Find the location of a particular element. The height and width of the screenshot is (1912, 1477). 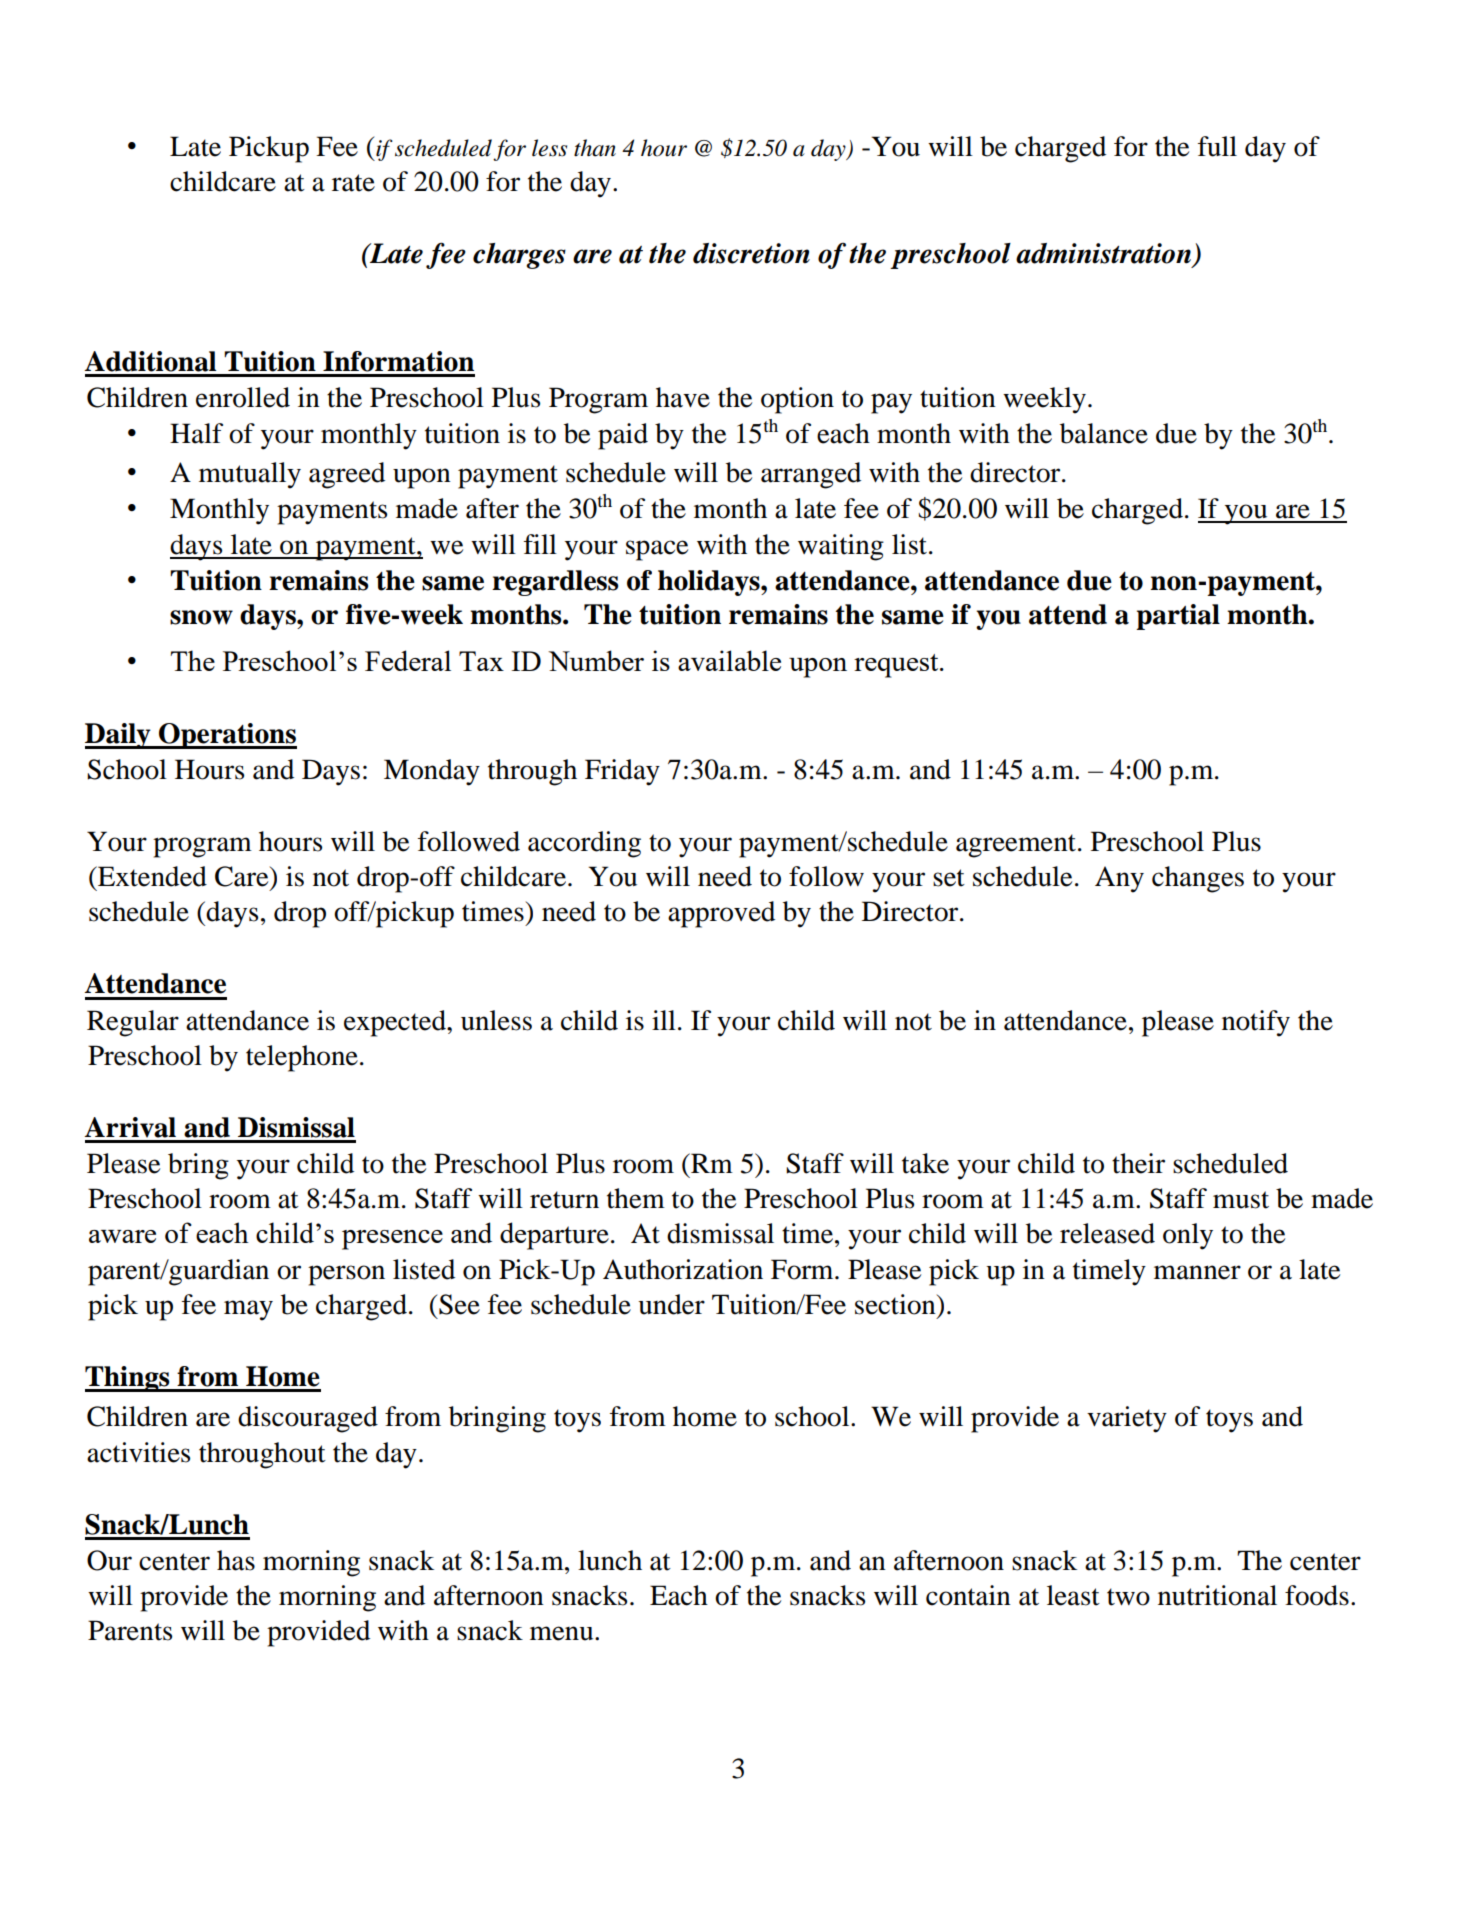

full is located at coordinates (1217, 146).
